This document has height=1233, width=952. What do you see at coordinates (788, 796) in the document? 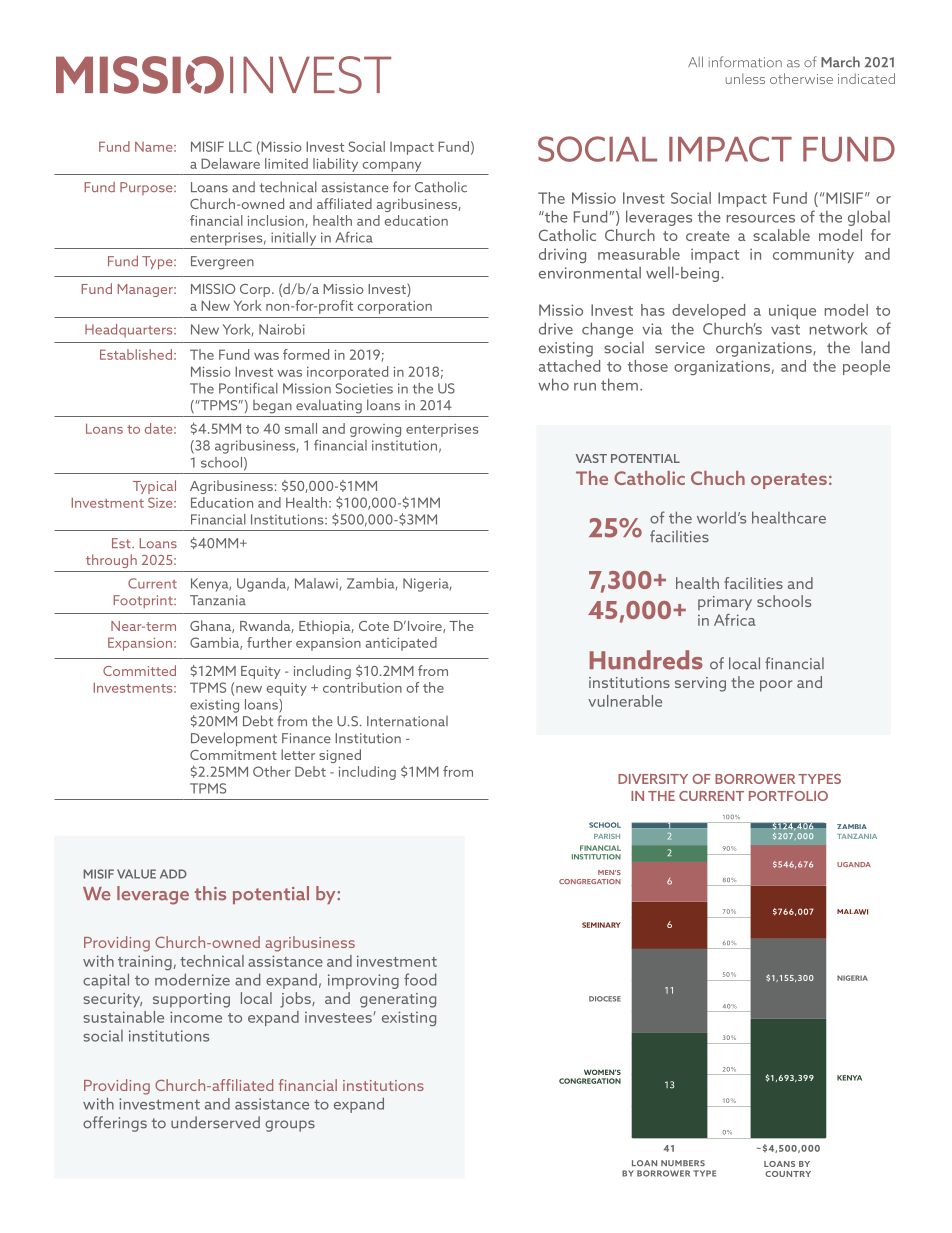
I see `PORTFOLIO` at bounding box center [788, 796].
